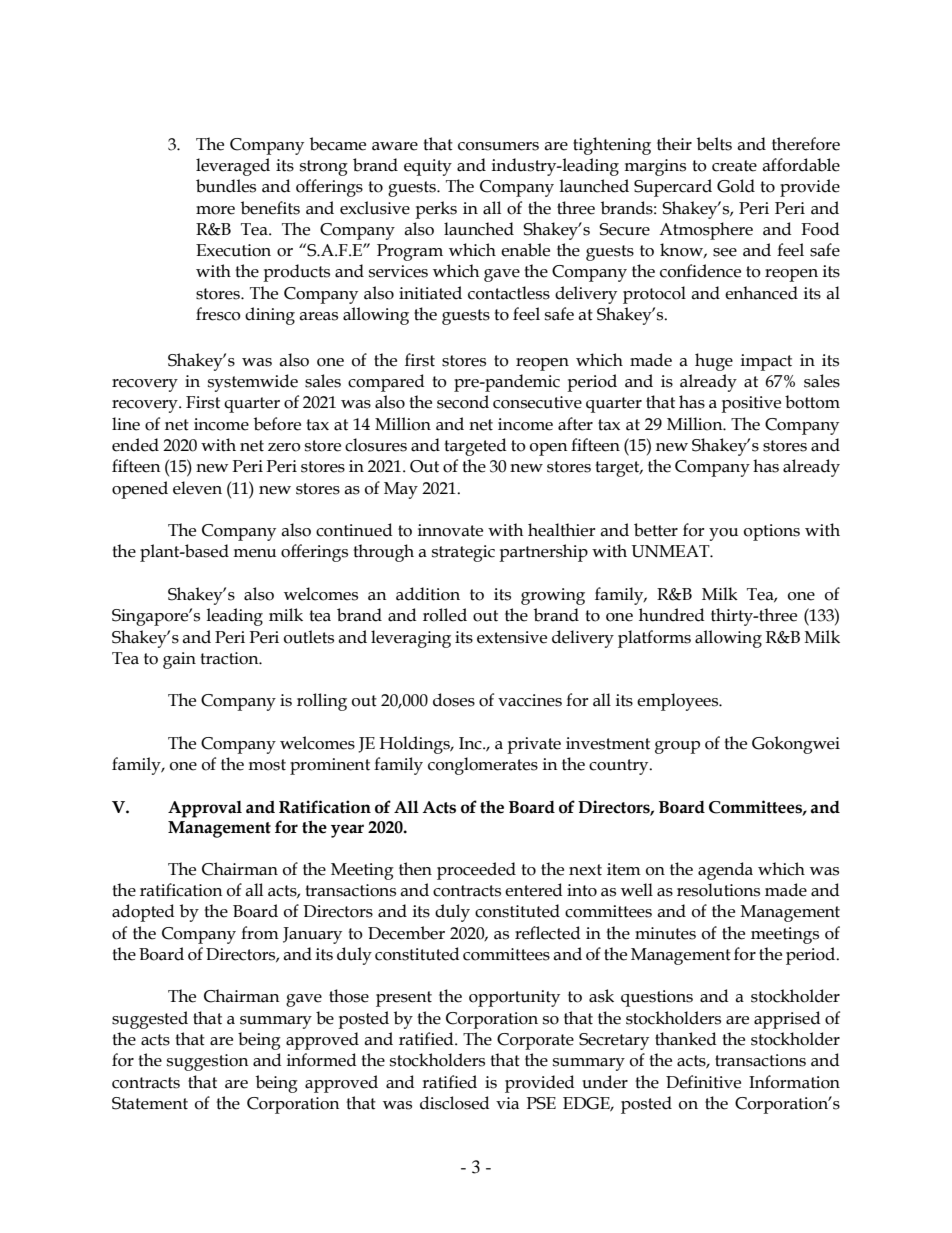 This screenshot has width=952, height=1233. What do you see at coordinates (205, 809) in the screenshot?
I see `Approval` at bounding box center [205, 809].
